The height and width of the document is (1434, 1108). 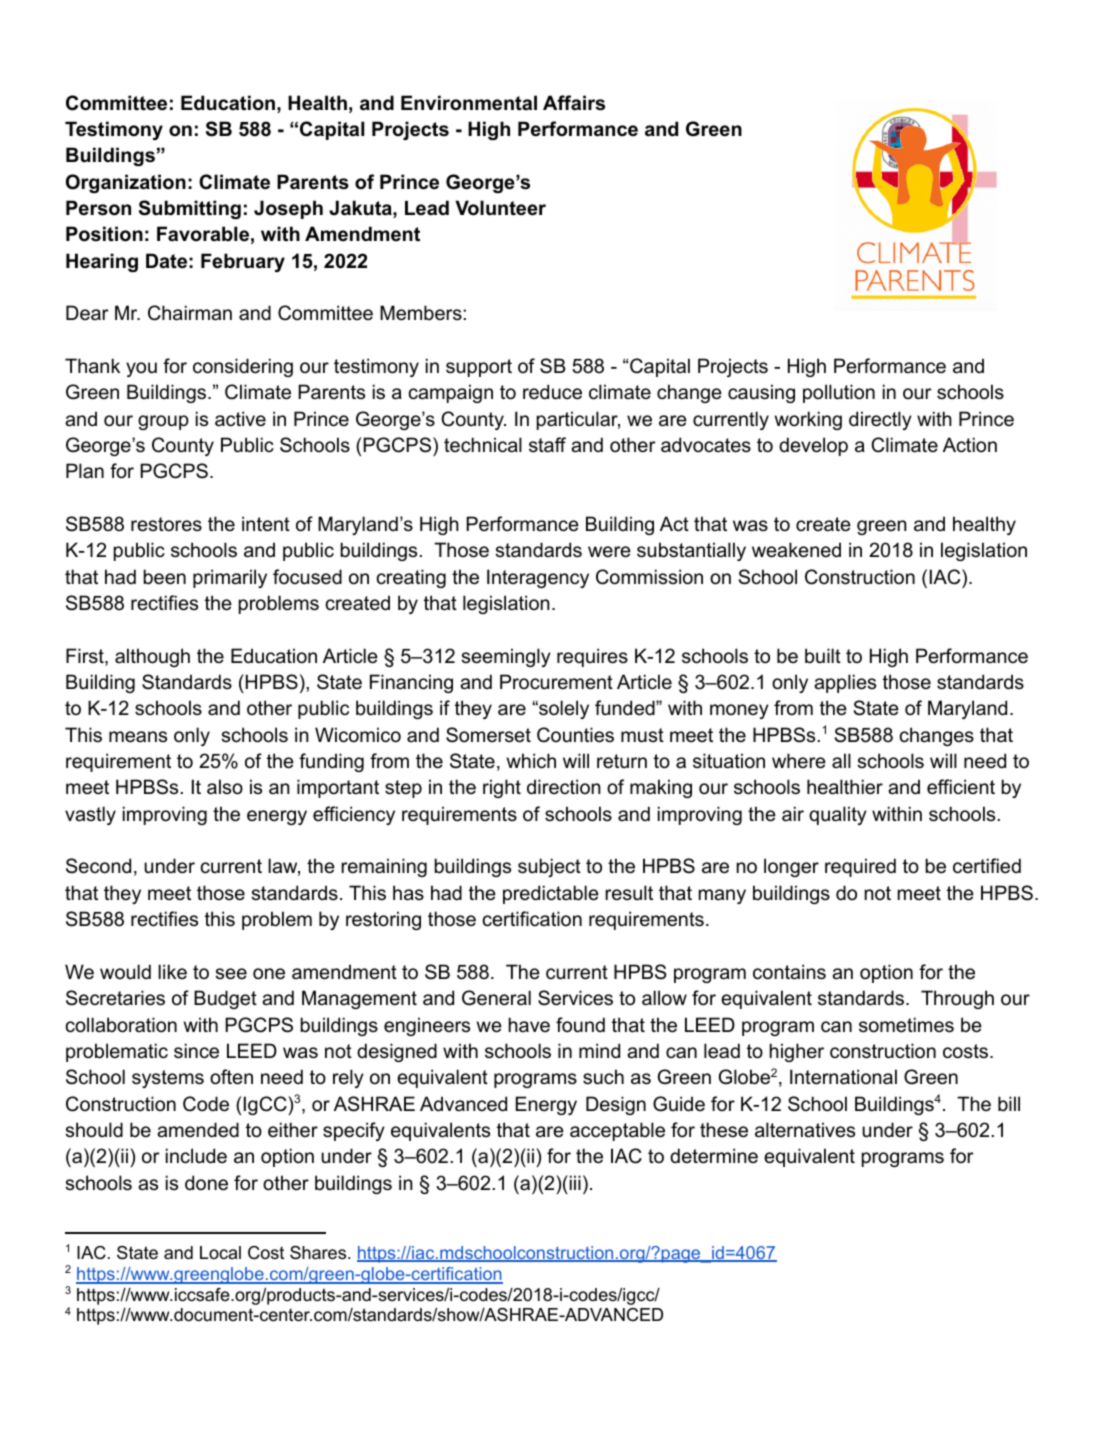 What do you see at coordinates (556, 682) in the document?
I see `Procurement` at bounding box center [556, 682].
